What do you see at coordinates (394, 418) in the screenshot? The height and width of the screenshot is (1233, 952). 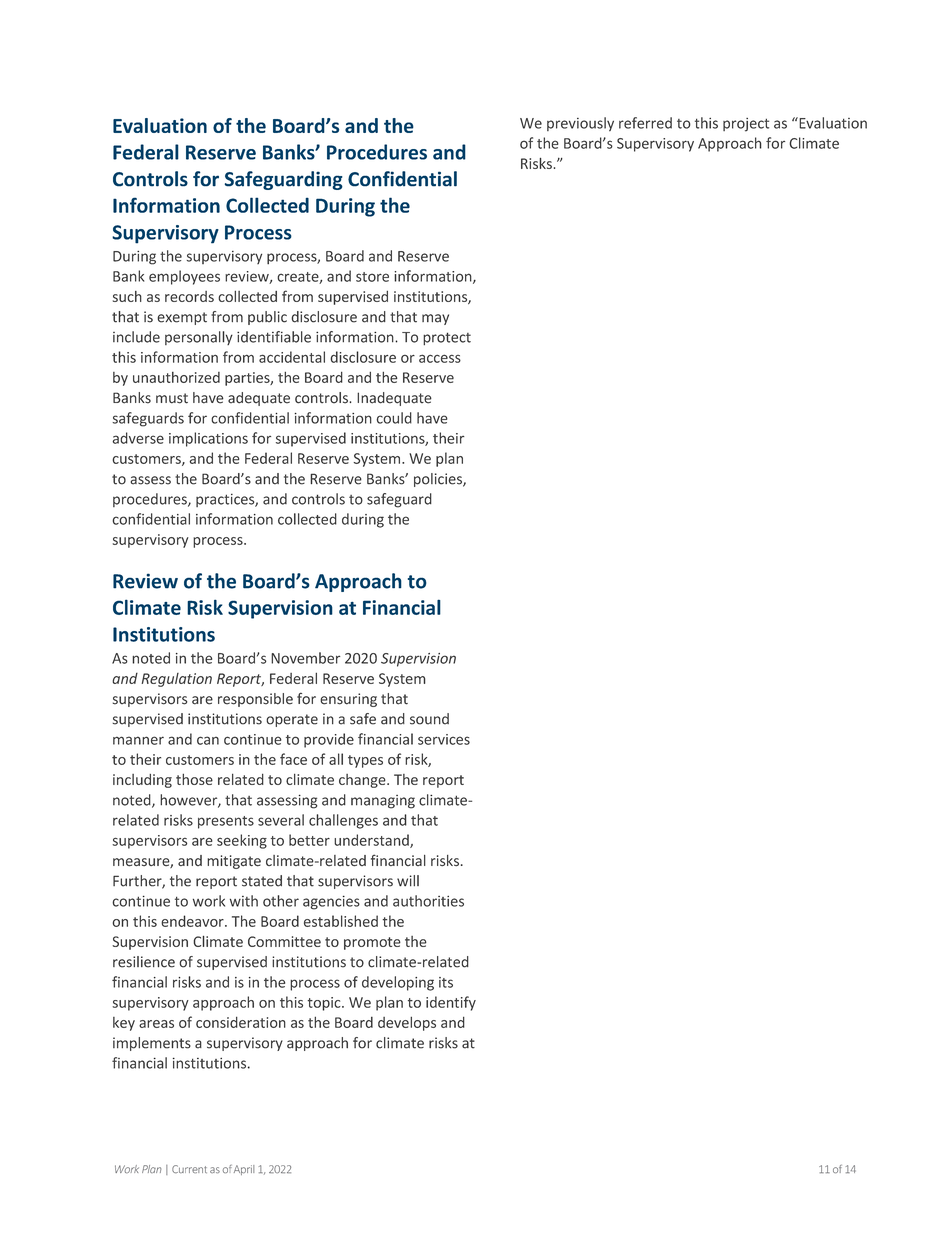 I see `could` at bounding box center [394, 418].
